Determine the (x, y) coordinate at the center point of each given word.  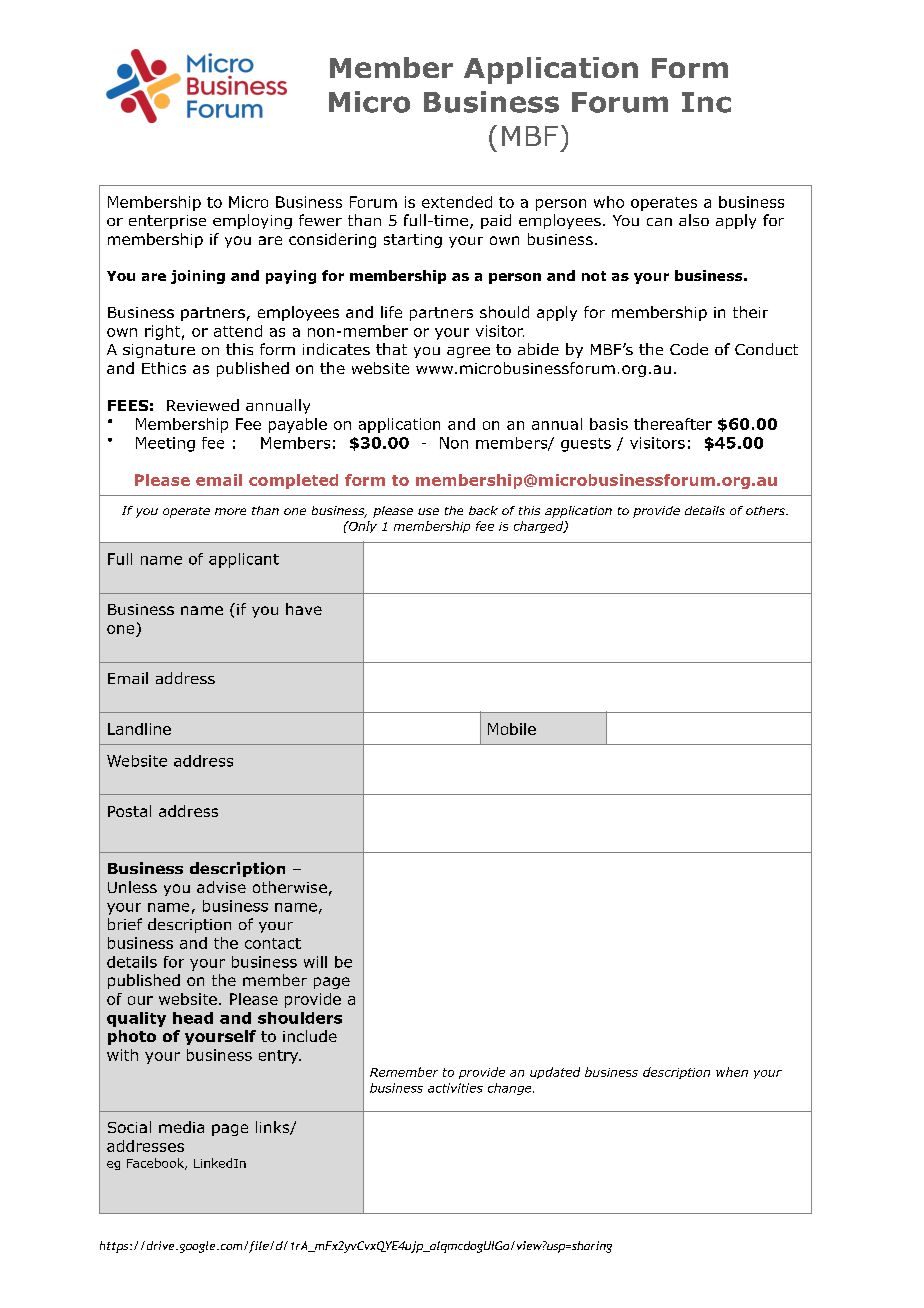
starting (413, 241)
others (767, 510)
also (694, 220)
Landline (139, 729)
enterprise (167, 222)
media (181, 1127)
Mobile (512, 729)
